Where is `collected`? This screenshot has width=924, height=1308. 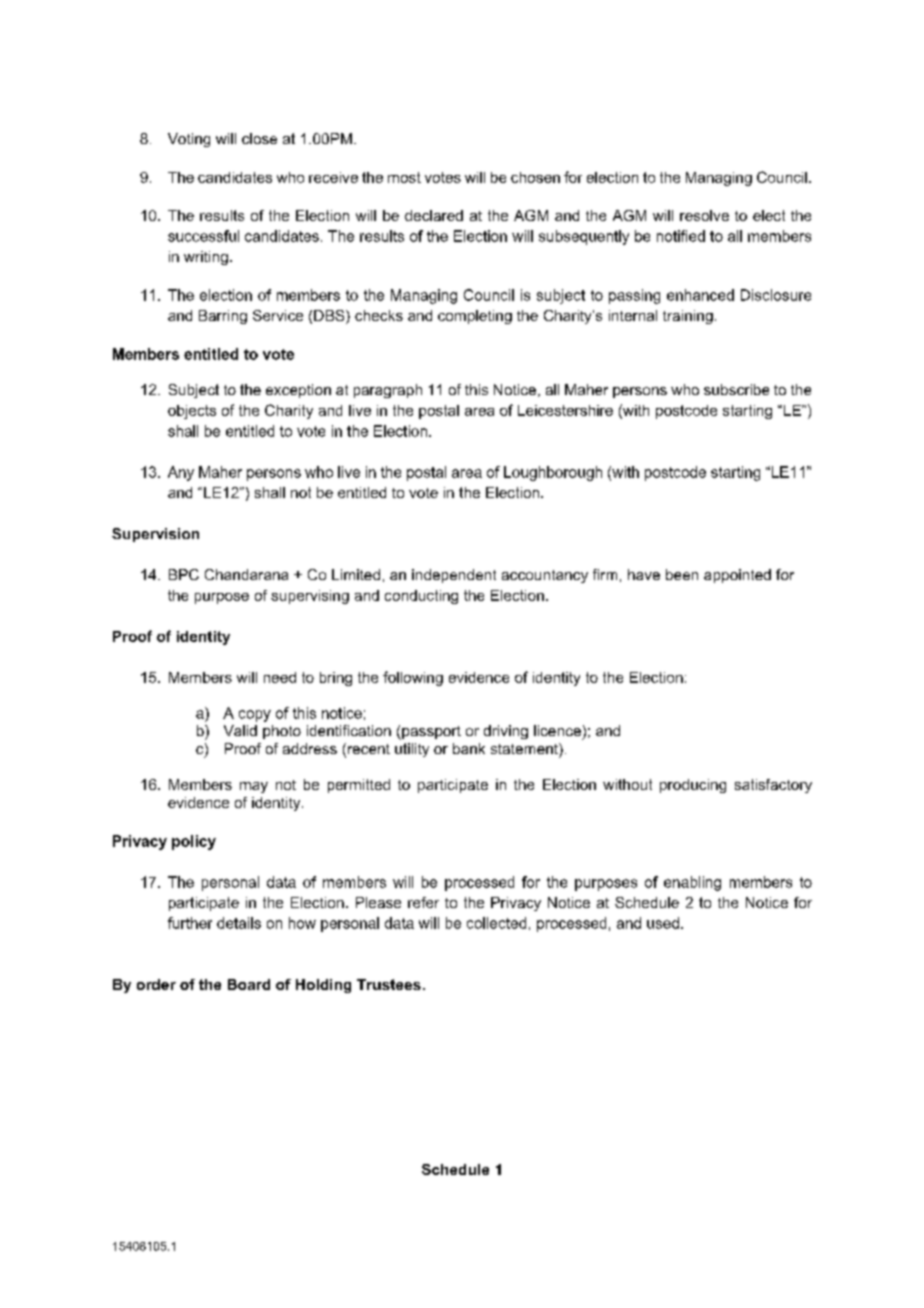
collected is located at coordinates (496, 923).
